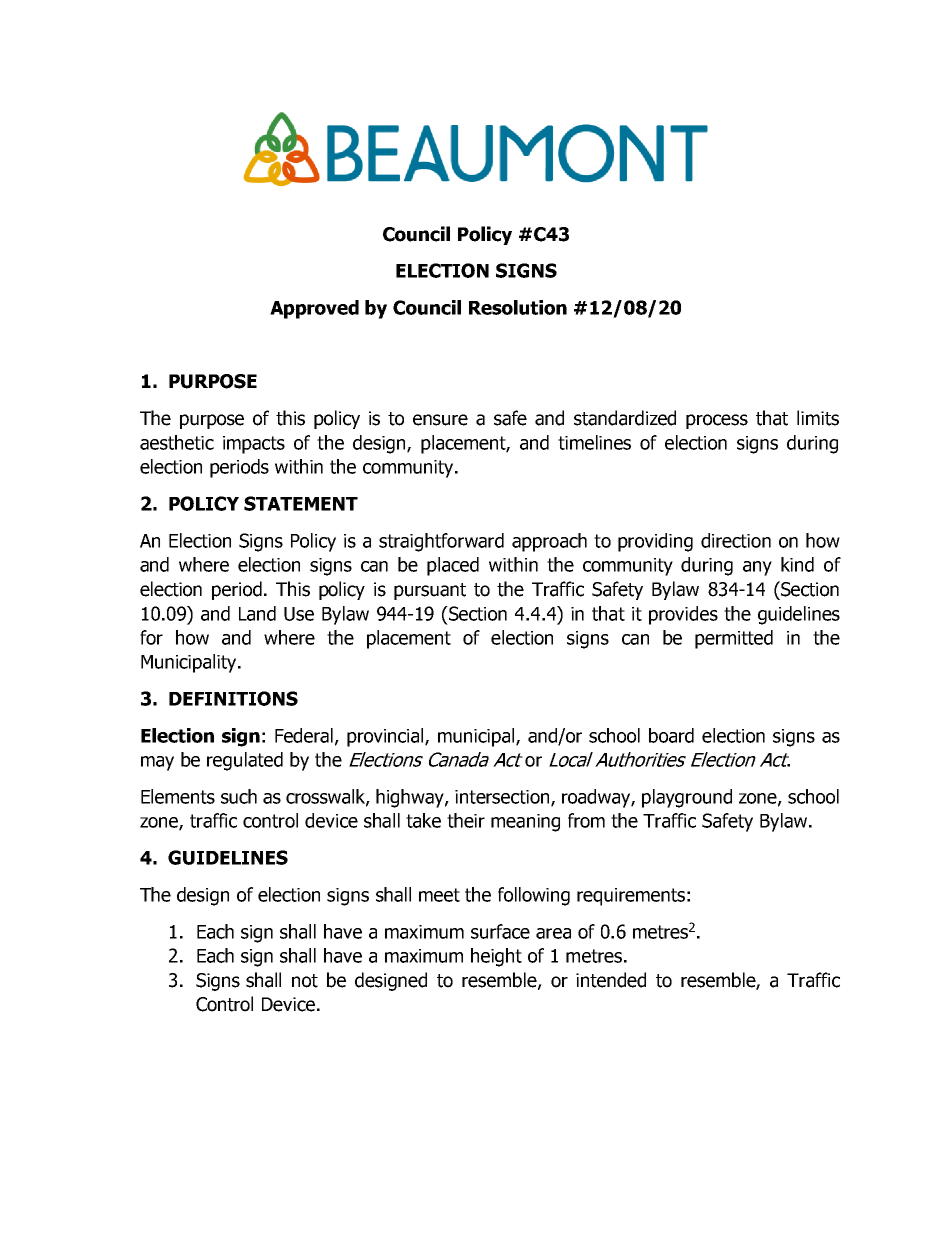 The height and width of the document is (1233, 952). Describe the element at coordinates (314, 309) in the document. I see `Approved` at that location.
